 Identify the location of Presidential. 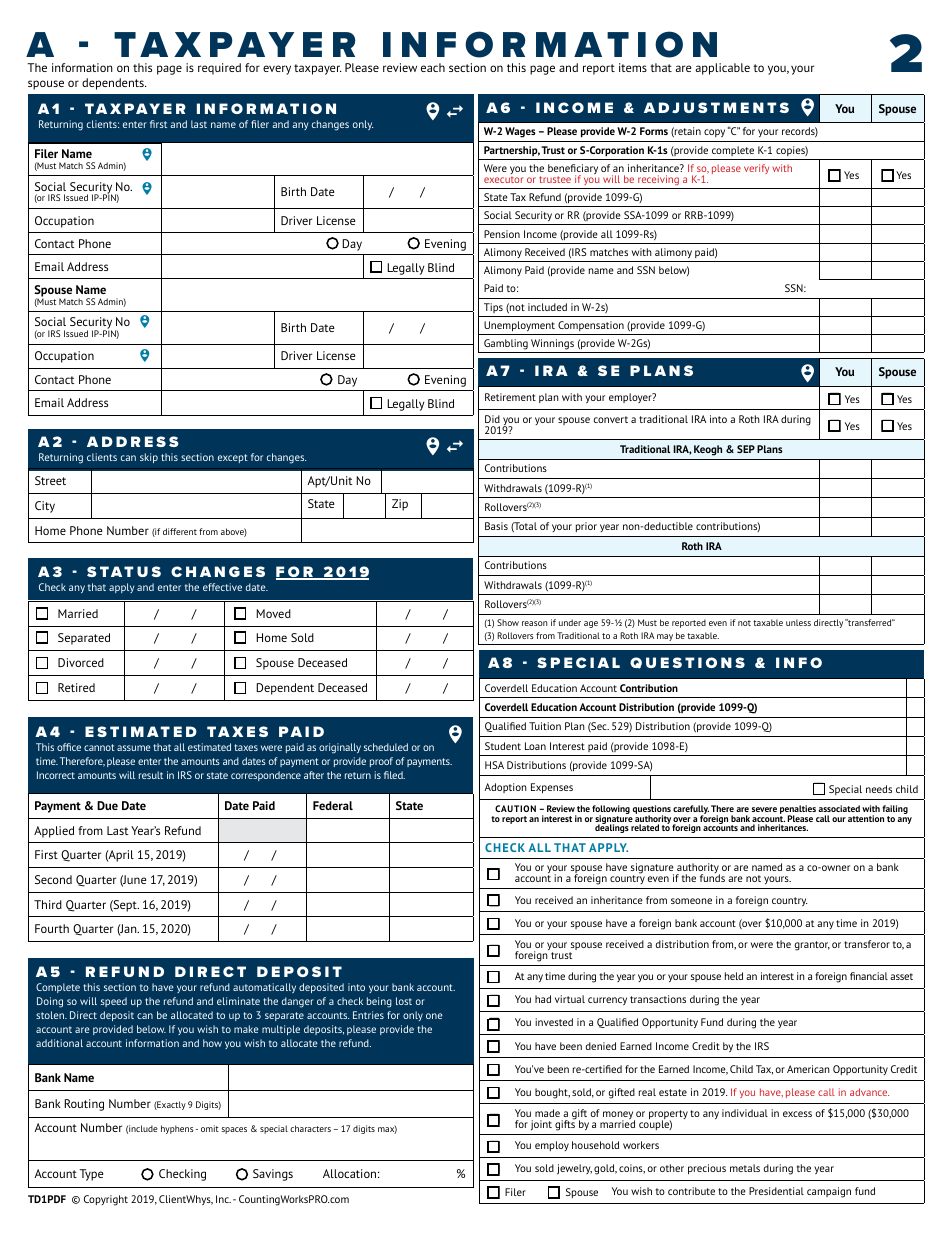
(776, 1191).
